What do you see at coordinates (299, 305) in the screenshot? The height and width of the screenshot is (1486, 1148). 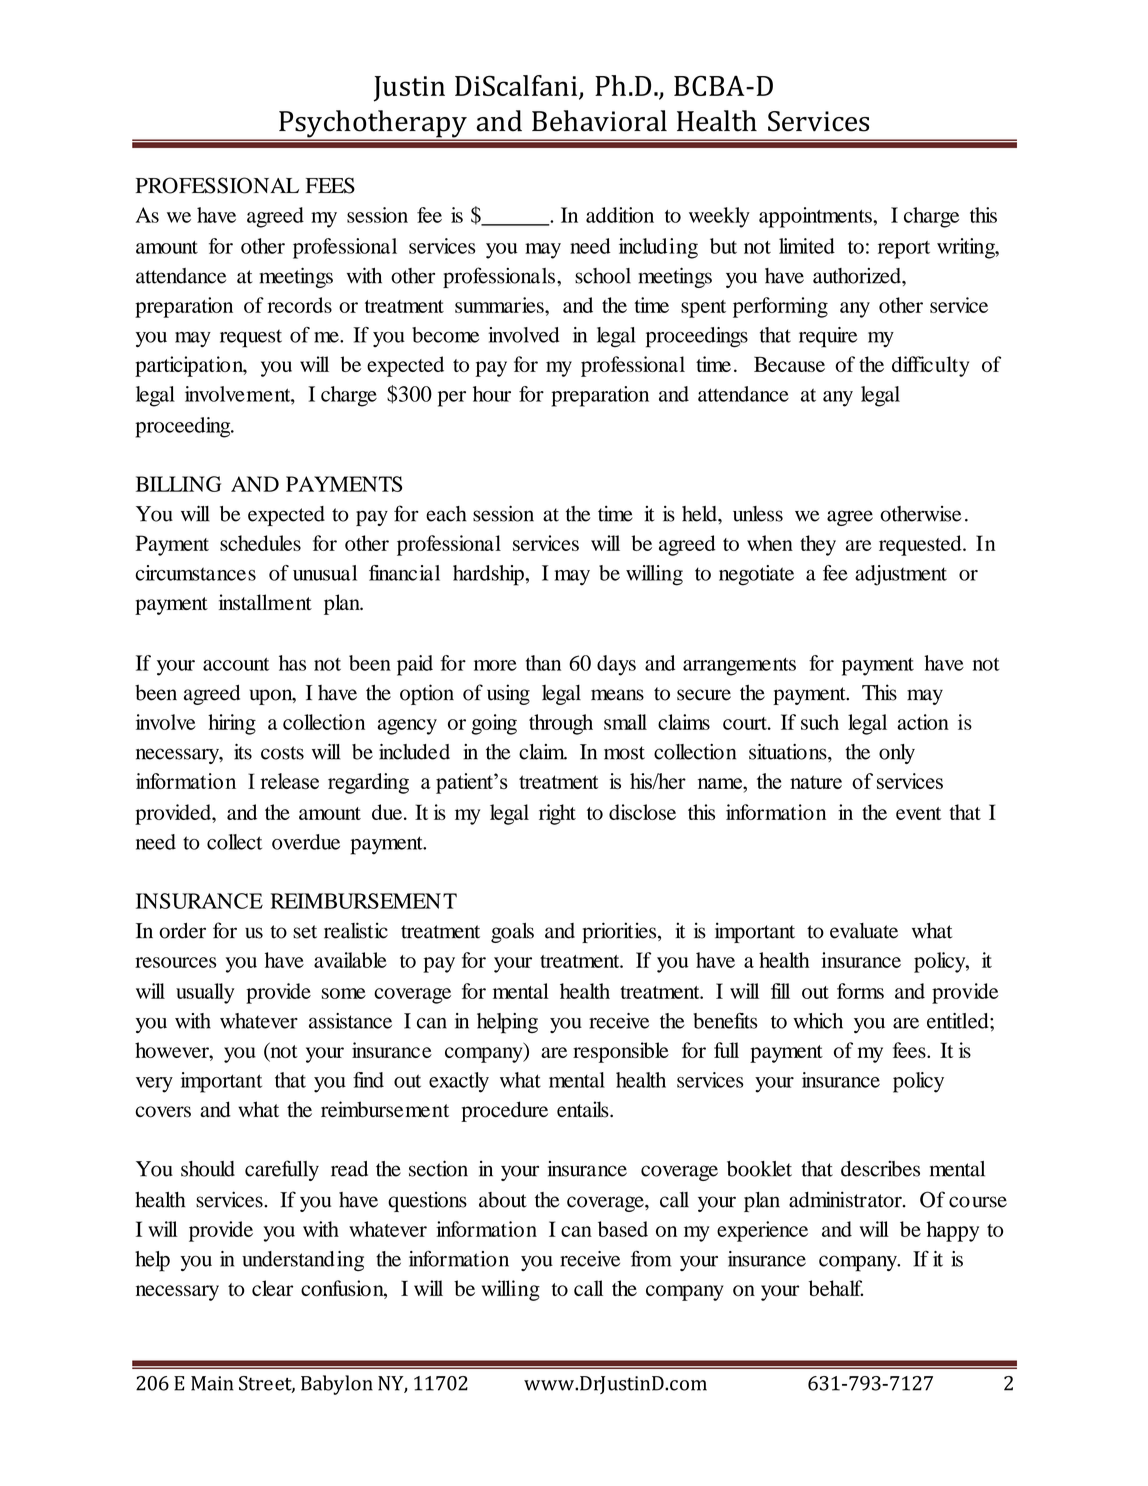 I see `records` at bounding box center [299, 305].
